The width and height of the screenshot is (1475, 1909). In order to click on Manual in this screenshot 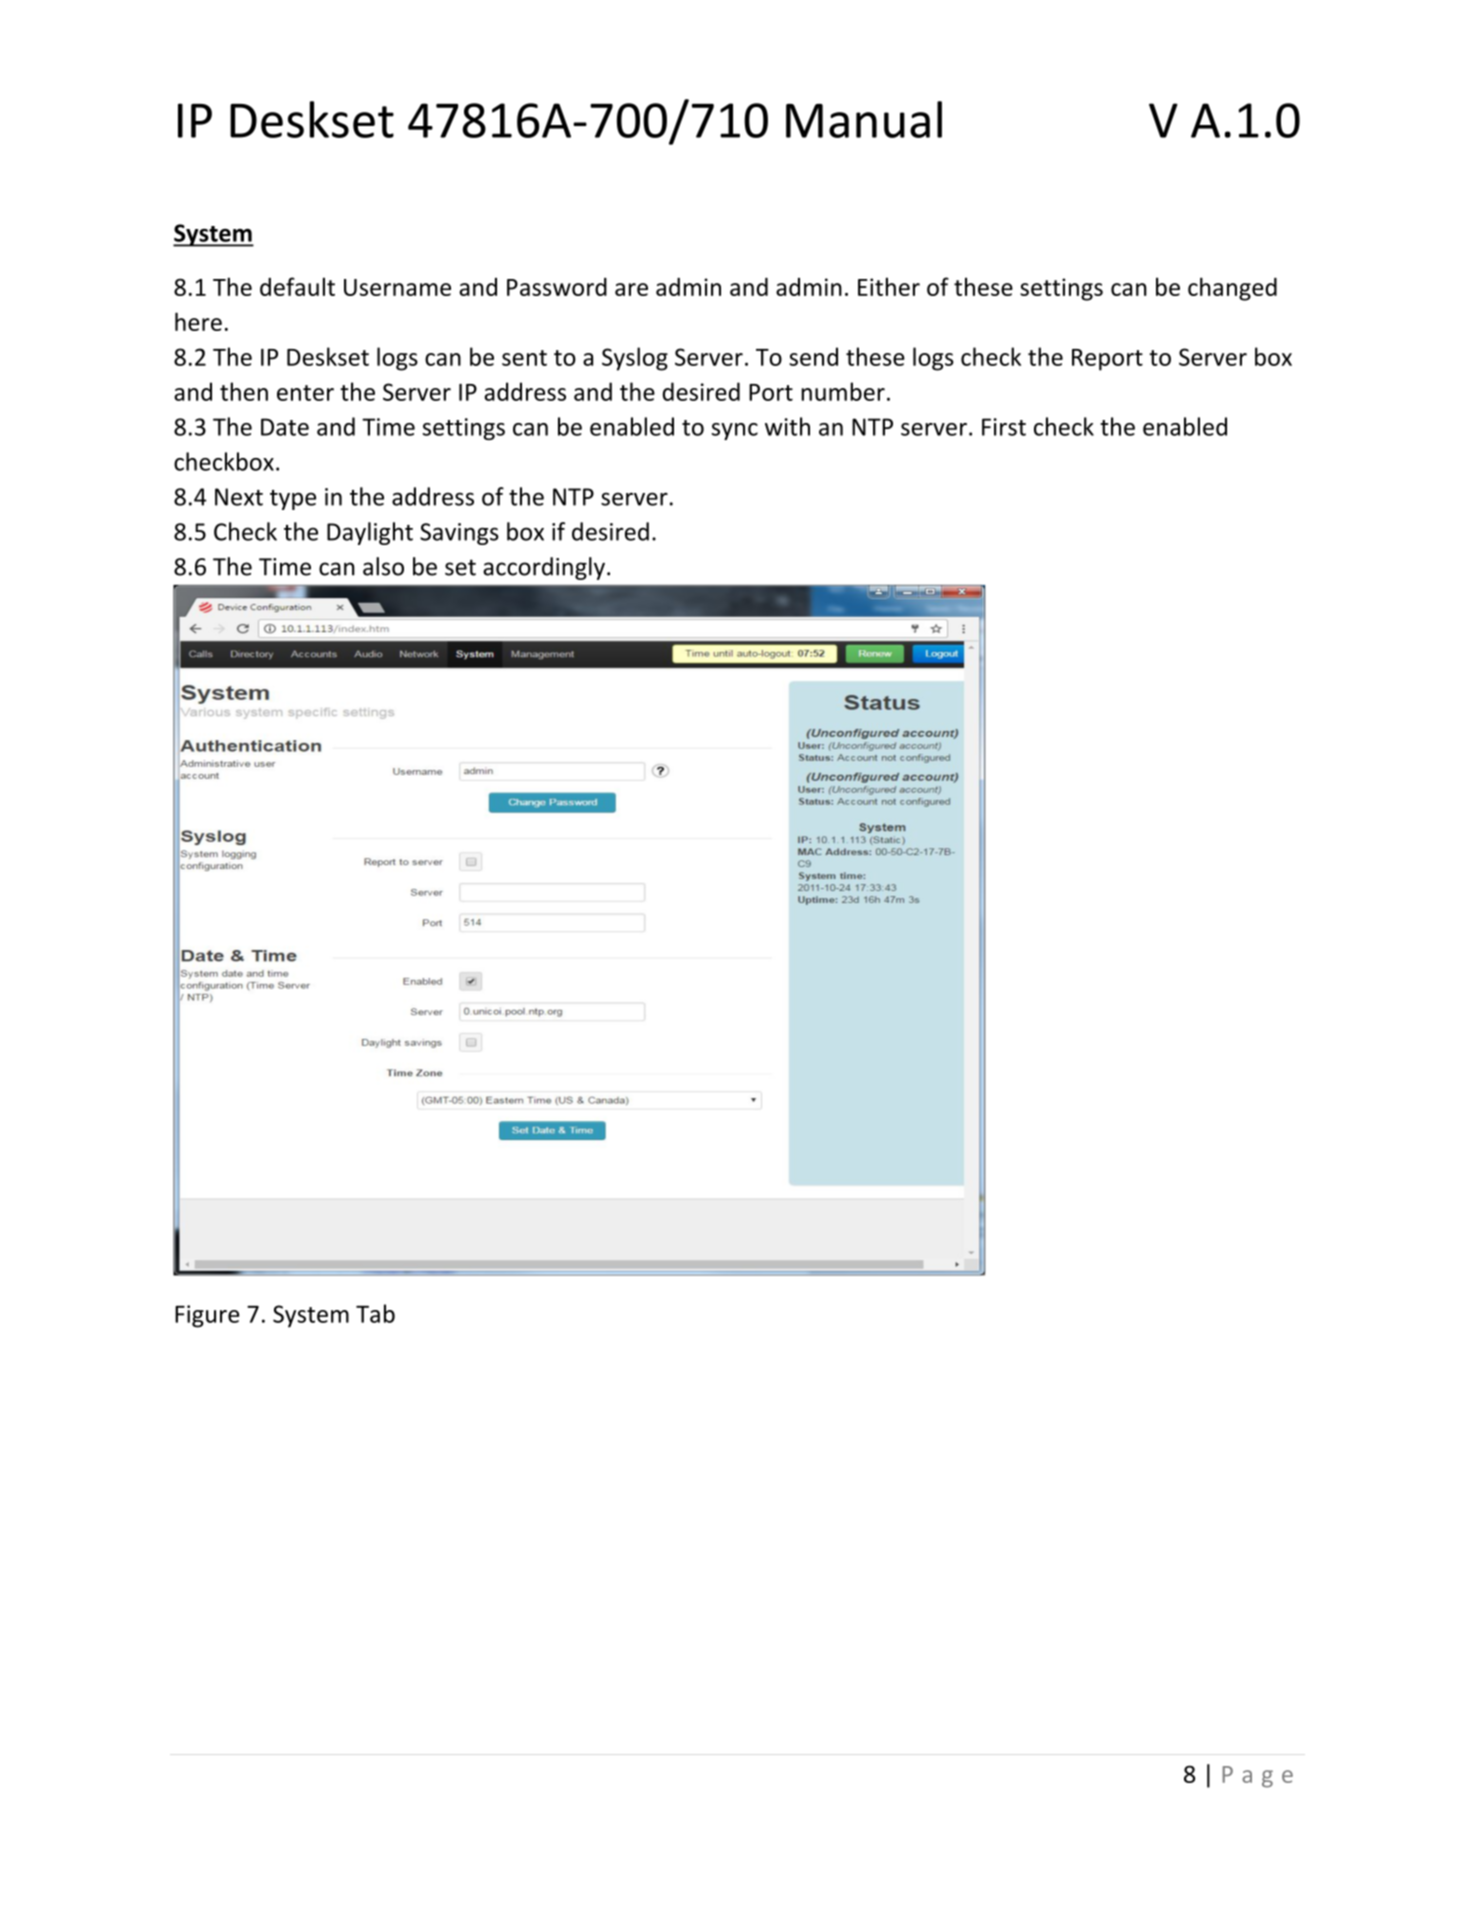, I will do `click(864, 119)`.
